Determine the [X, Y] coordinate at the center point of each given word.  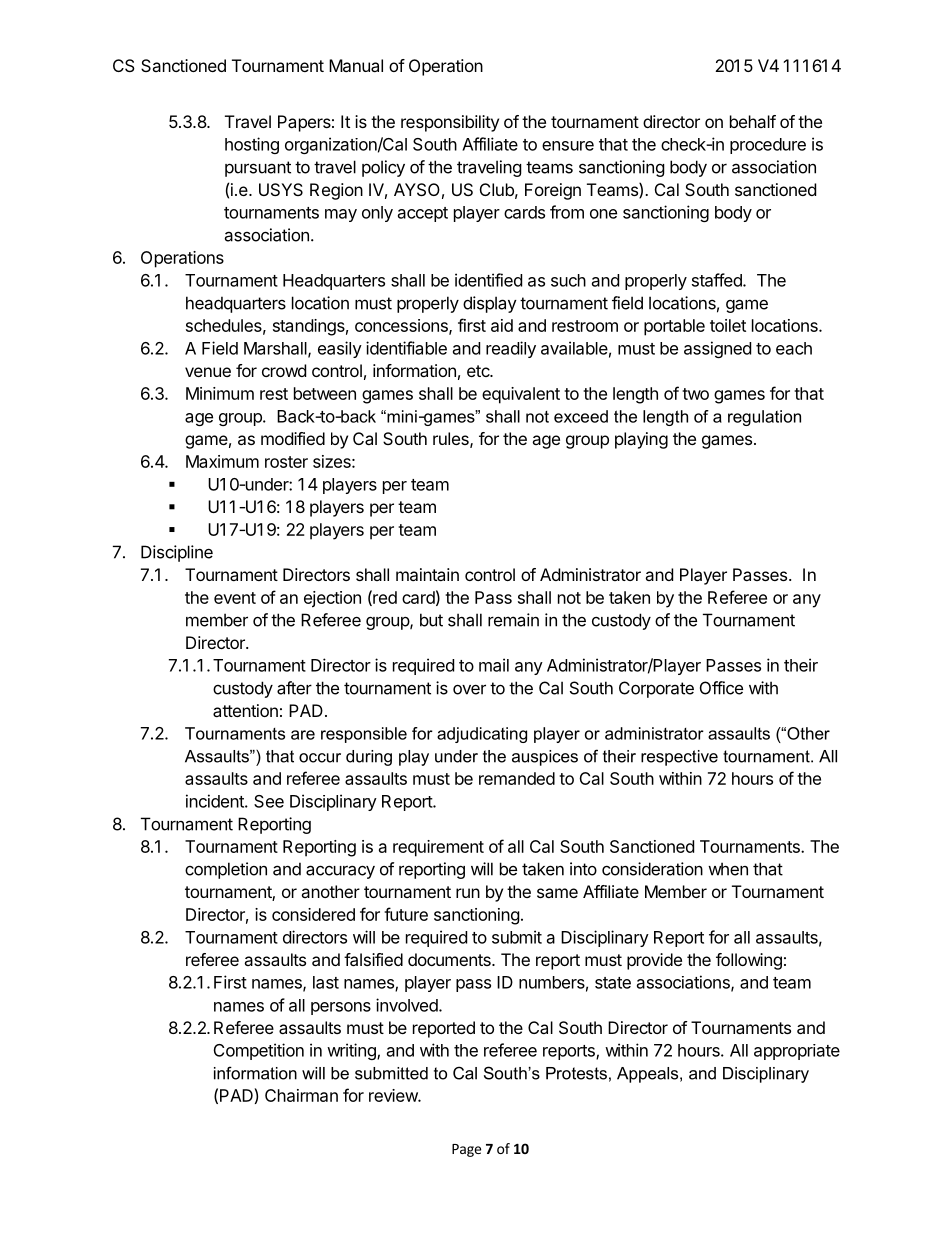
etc [479, 371]
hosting [252, 145]
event [235, 598]
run [468, 893]
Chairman [301, 1095]
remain [513, 620]
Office [721, 688]
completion [226, 870]
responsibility [450, 123]
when [728, 869]
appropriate [797, 1052]
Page [466, 1150]
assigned [717, 349]
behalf [753, 121]
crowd [284, 370]
